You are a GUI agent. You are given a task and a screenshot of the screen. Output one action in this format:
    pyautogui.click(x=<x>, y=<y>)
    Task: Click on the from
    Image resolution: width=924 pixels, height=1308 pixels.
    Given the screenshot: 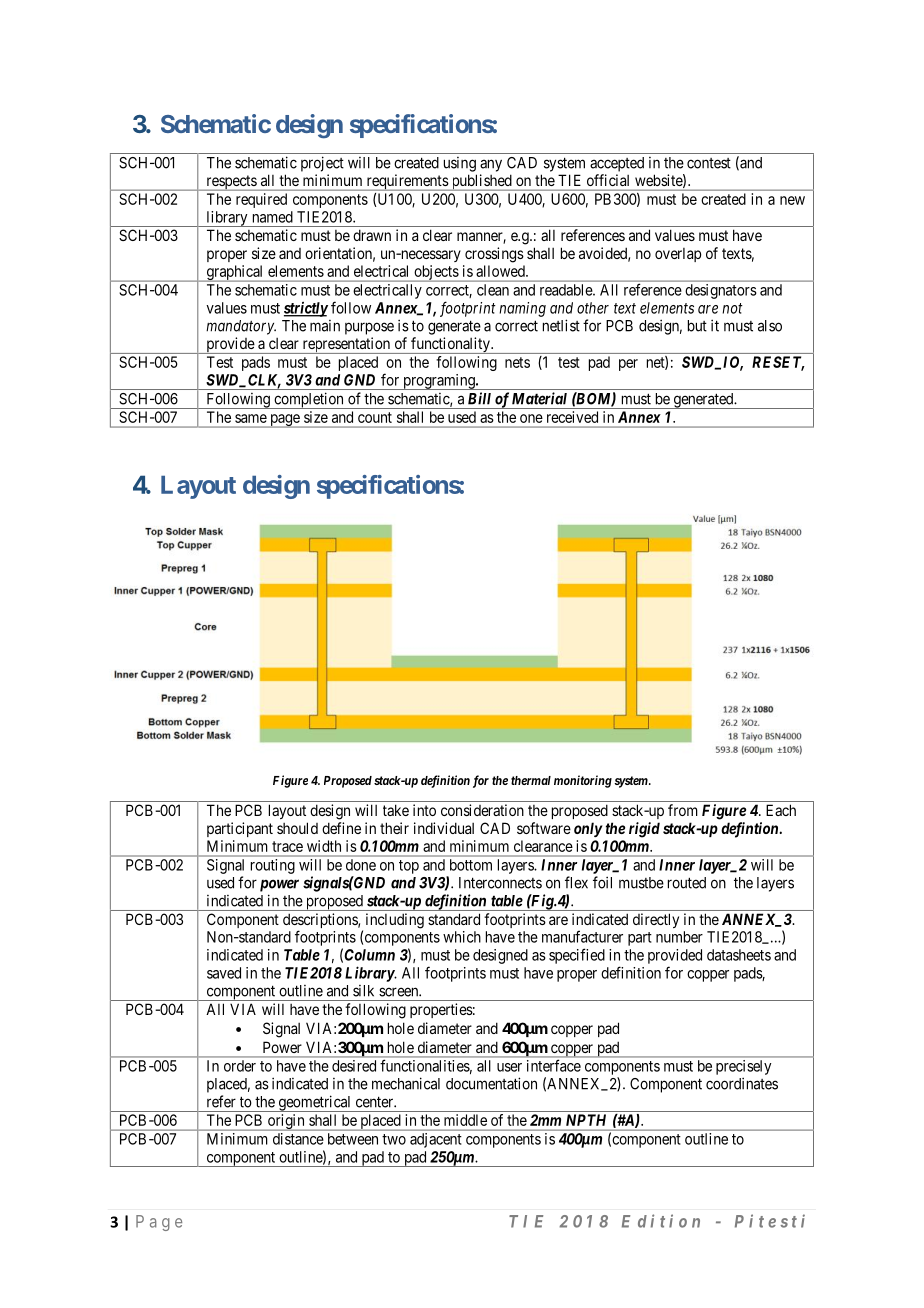 What is the action you would take?
    pyautogui.click(x=683, y=810)
